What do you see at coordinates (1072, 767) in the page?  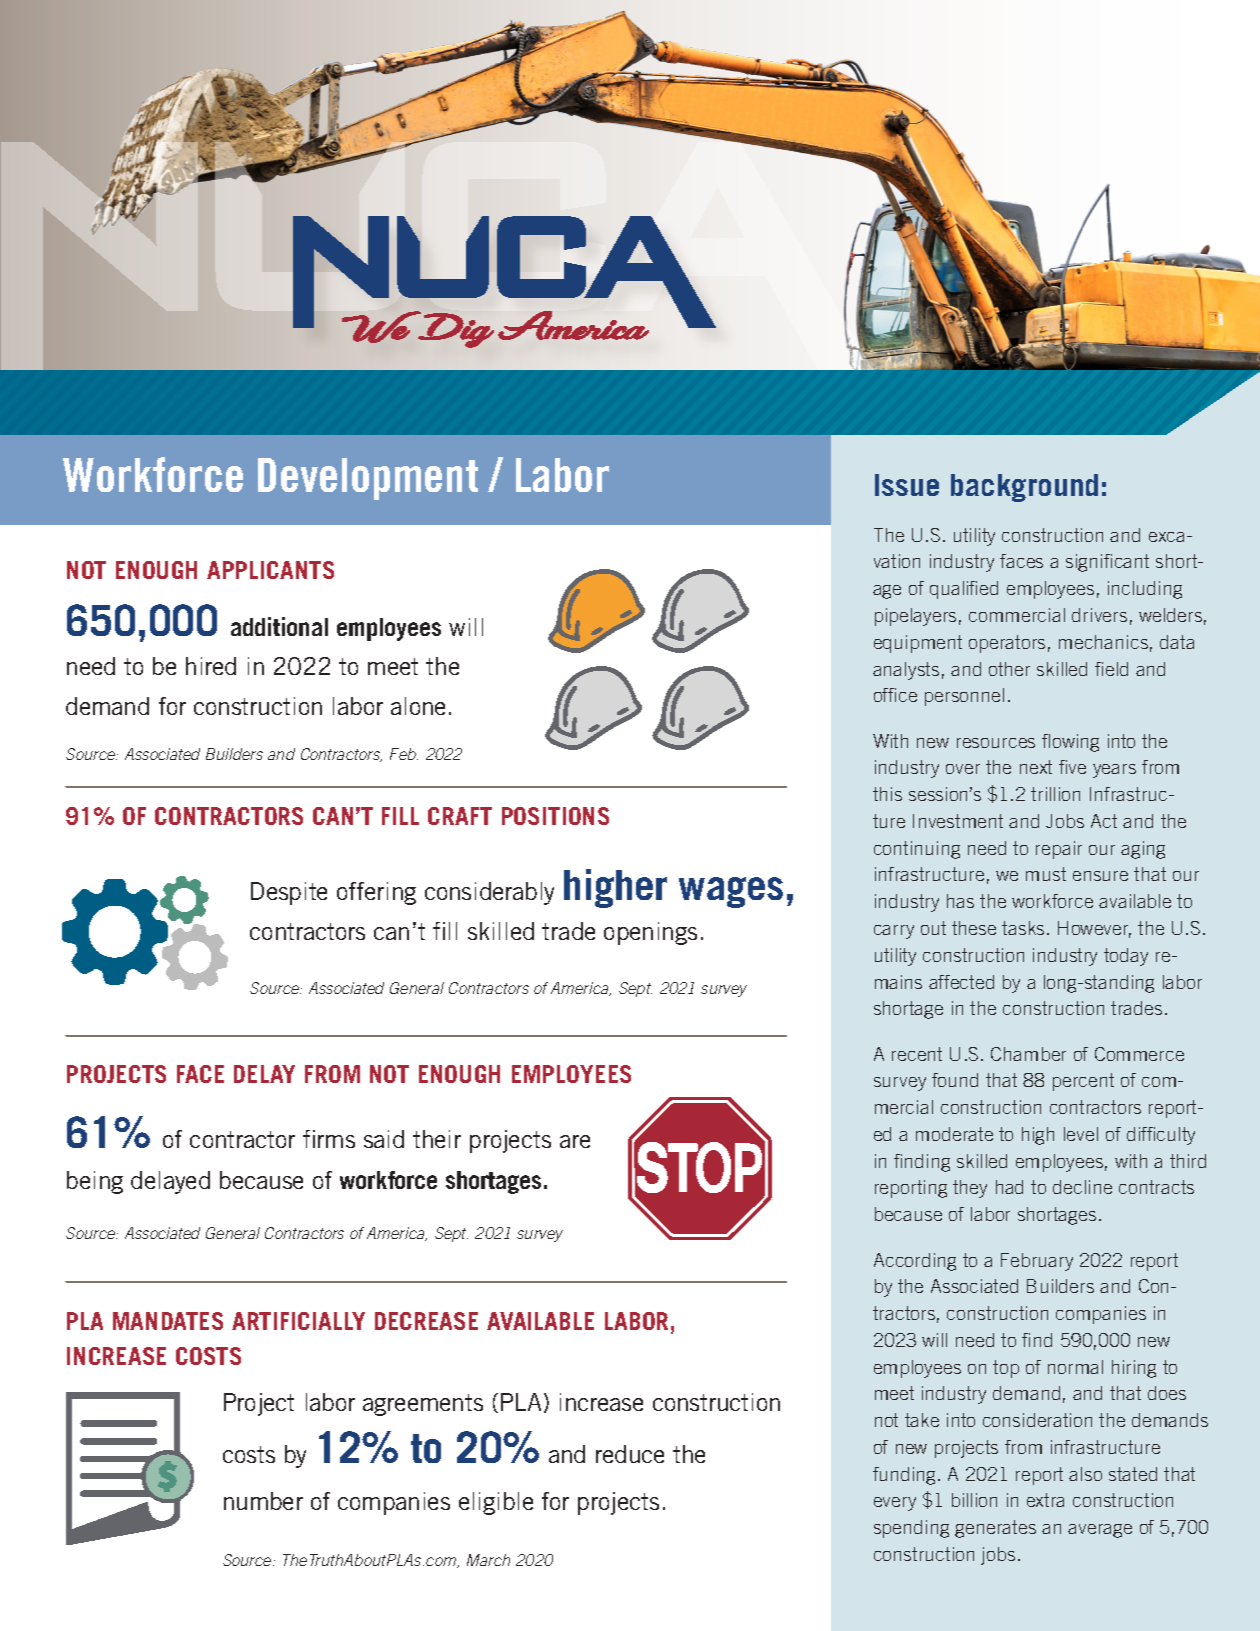 I see `five` at bounding box center [1072, 767].
